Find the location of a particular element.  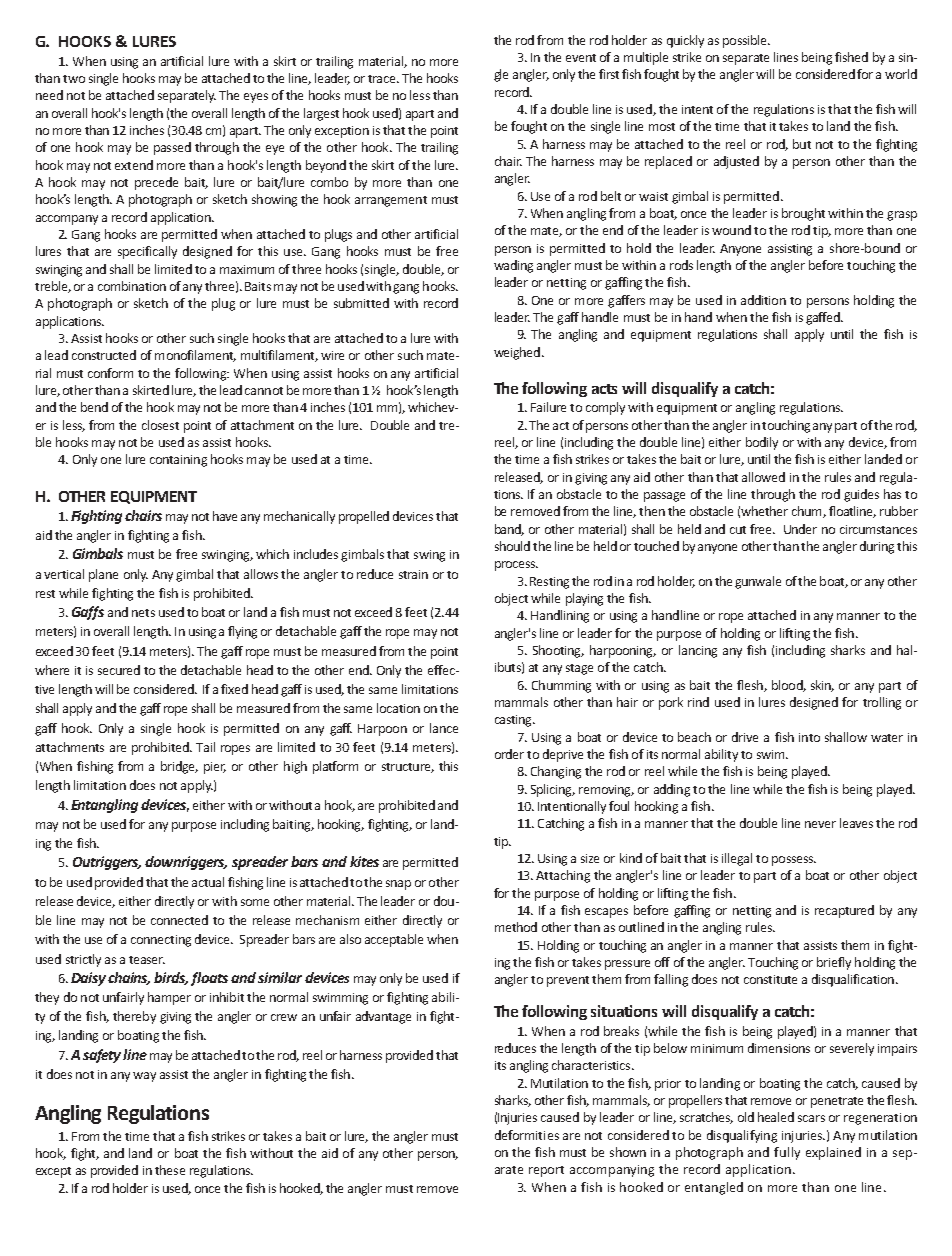

two is located at coordinates (74, 79).
